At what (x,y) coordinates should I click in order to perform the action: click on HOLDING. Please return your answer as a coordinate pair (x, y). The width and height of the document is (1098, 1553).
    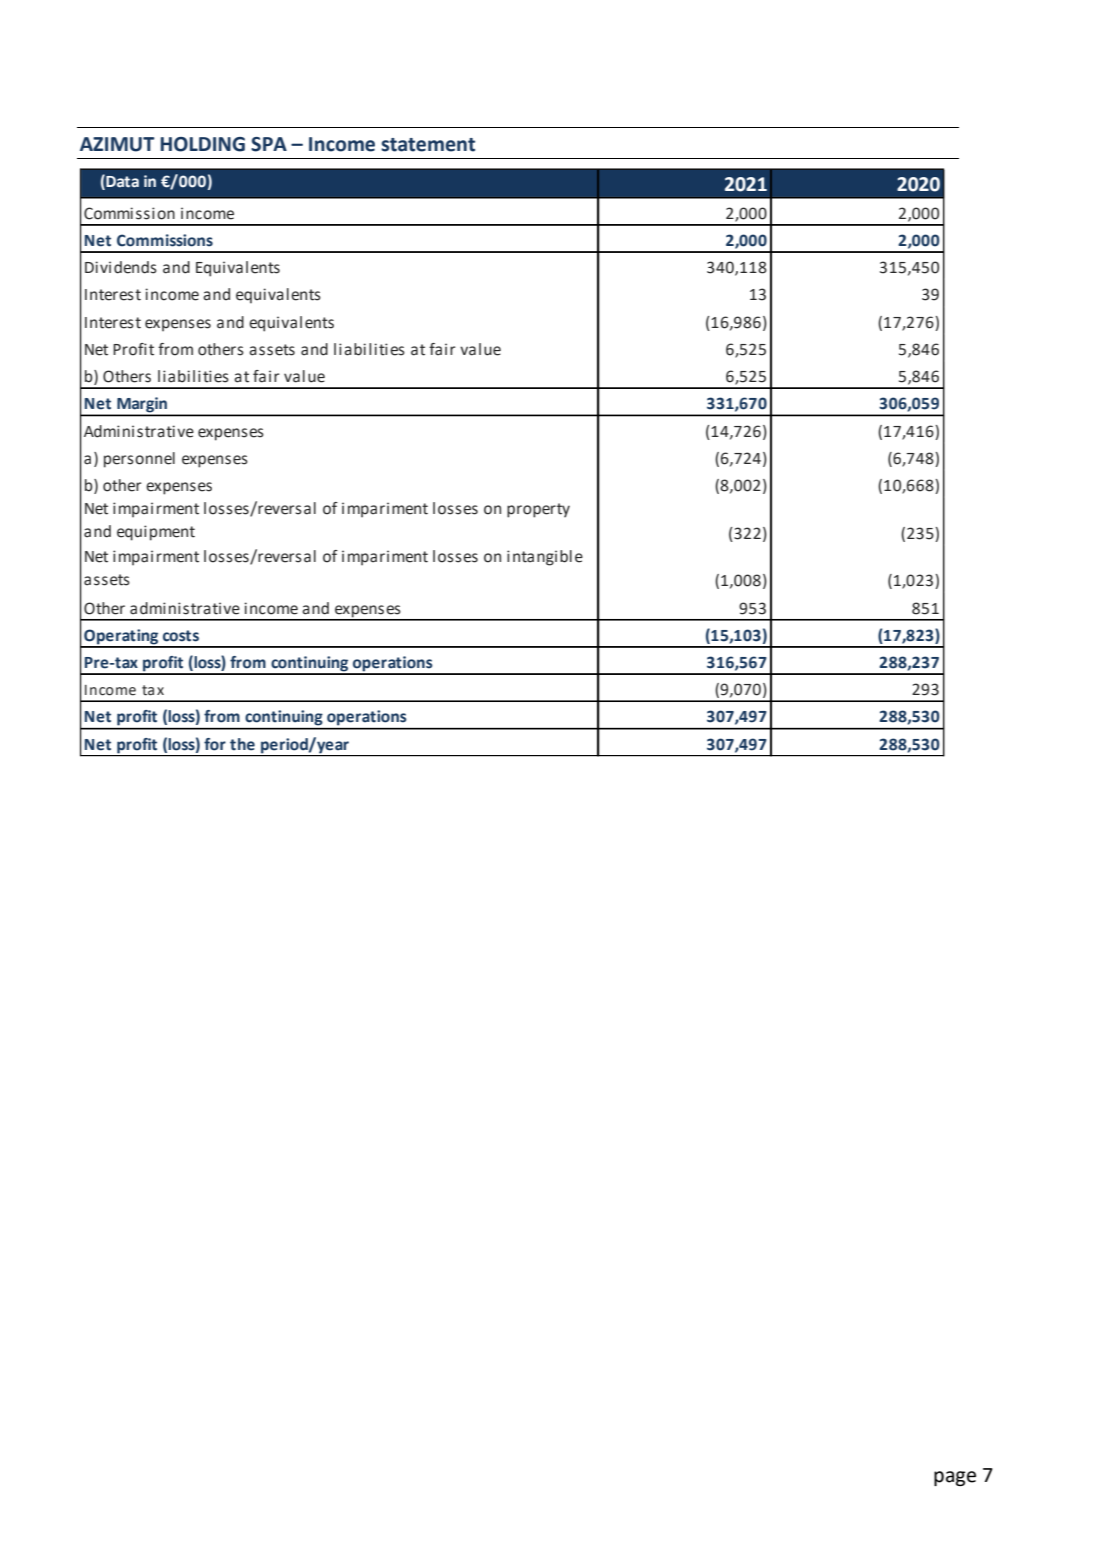
    Looking at the image, I should click on (203, 144).
